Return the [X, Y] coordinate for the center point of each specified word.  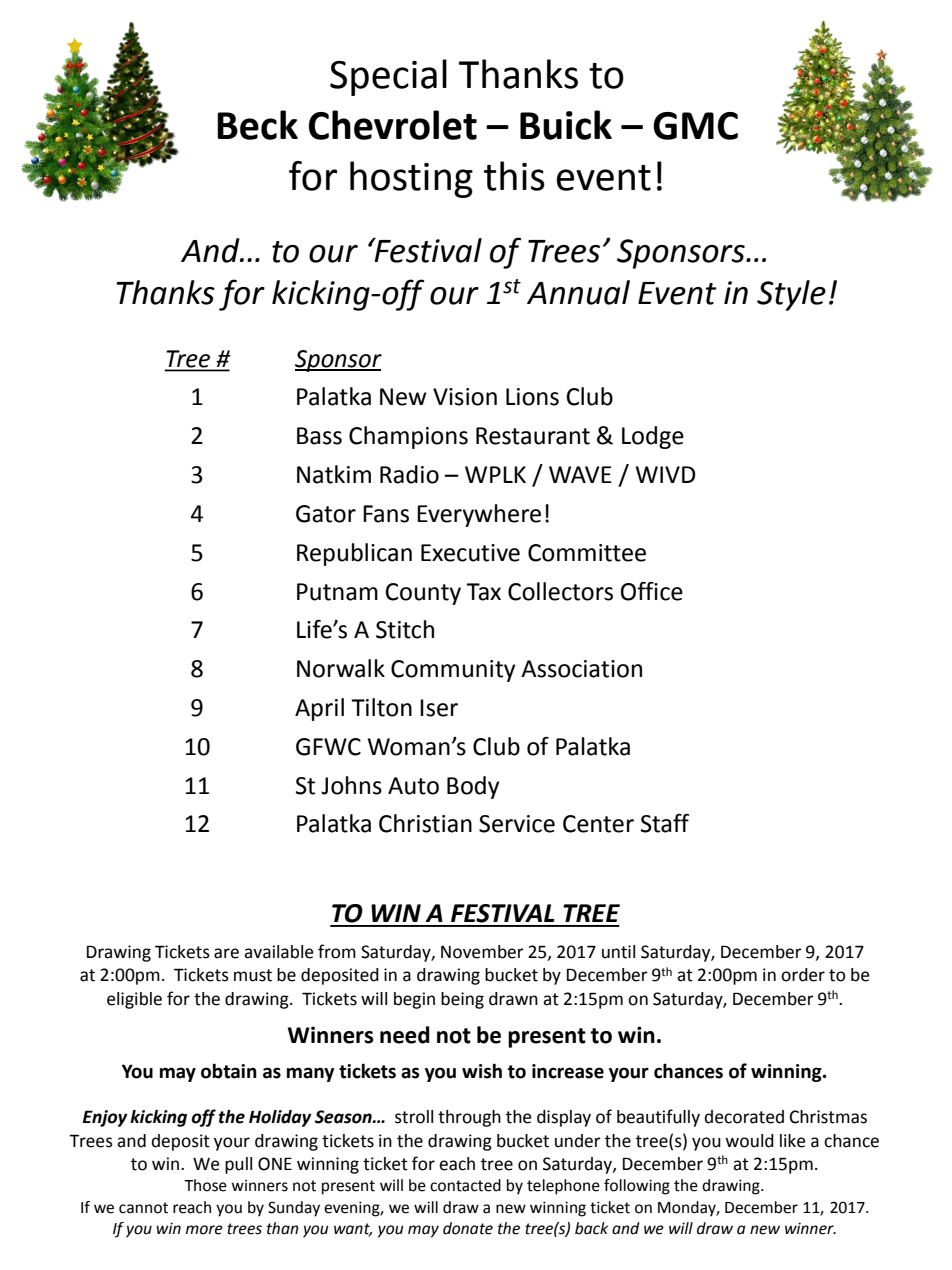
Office [652, 591]
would [749, 1141]
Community [453, 671]
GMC [695, 126]
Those [205, 1185]
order [803, 975]
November [482, 952]
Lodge [653, 437]
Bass [319, 436]
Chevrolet [393, 125]
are [226, 953]
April [319, 709]
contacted [465, 1185]
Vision [465, 397]
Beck [257, 125]
